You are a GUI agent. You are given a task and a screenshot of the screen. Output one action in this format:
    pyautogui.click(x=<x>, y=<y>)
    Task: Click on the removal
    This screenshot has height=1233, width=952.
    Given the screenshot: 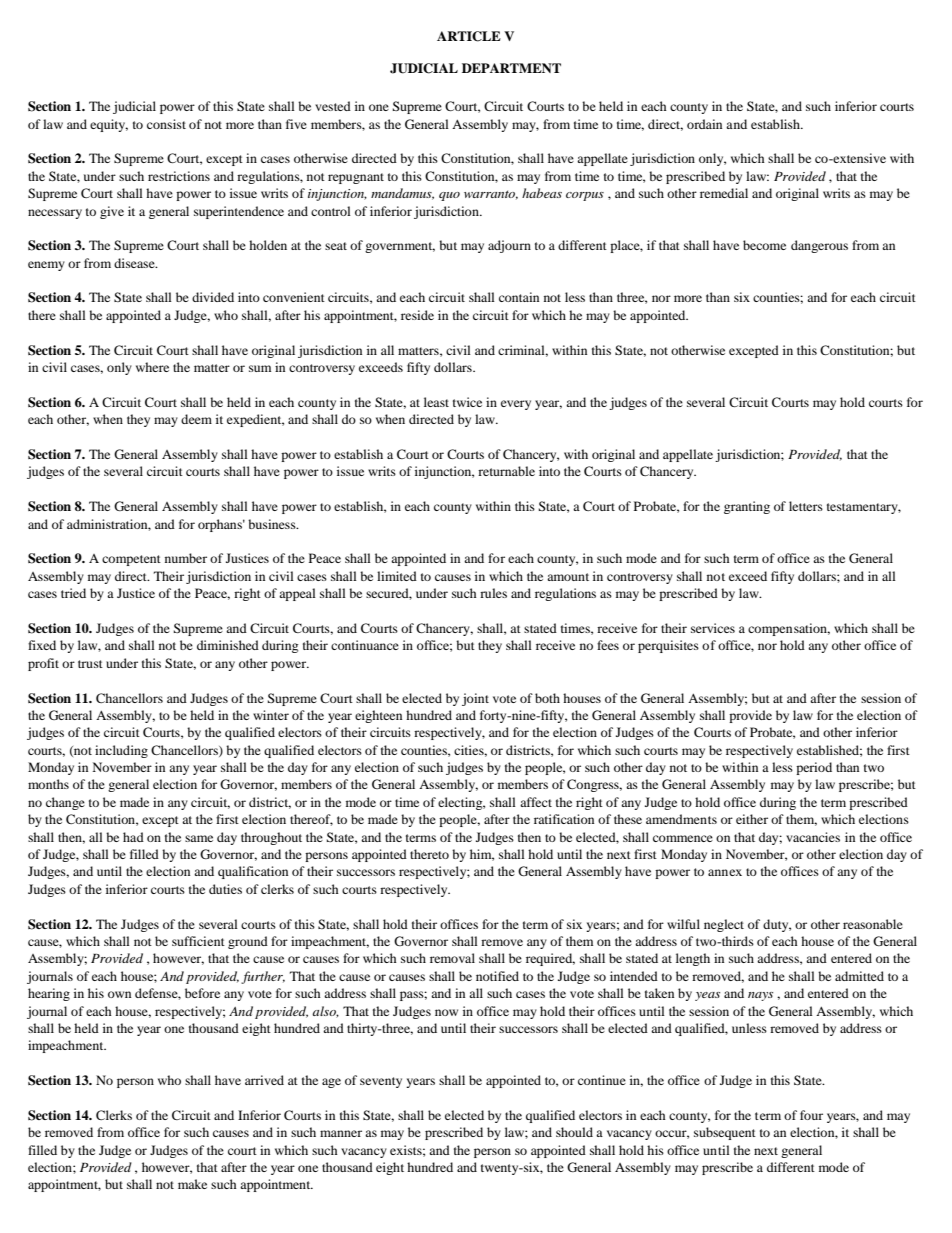 What is the action you would take?
    pyautogui.click(x=452, y=958)
